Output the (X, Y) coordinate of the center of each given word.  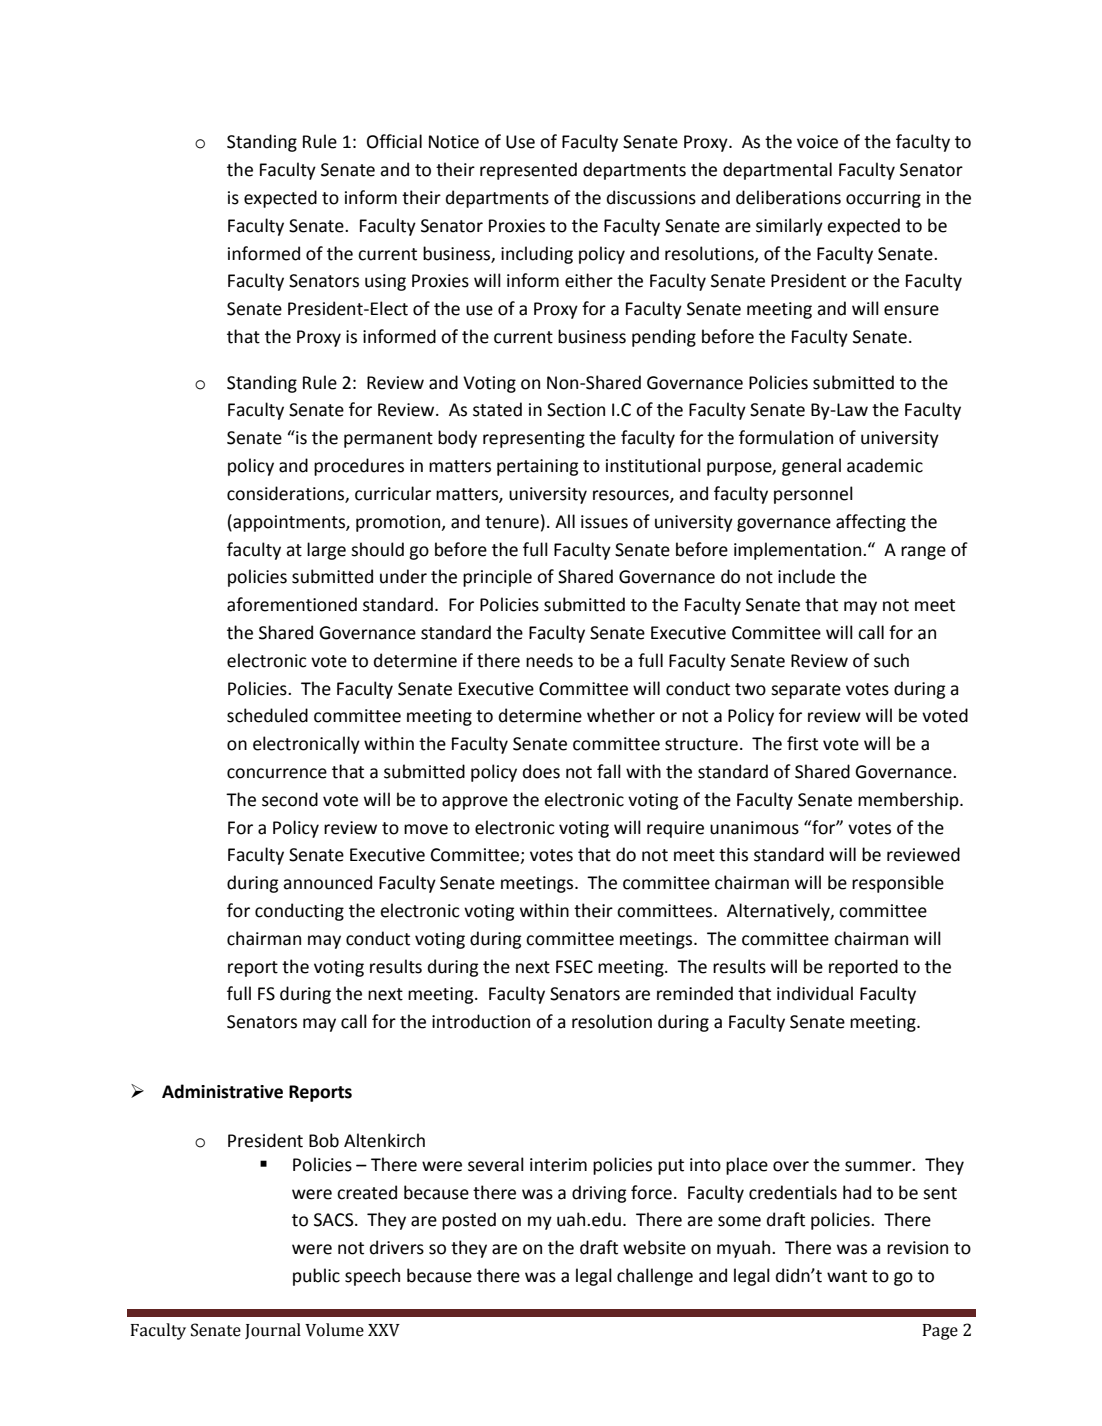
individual (815, 993)
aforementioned (292, 604)
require (675, 829)
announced (327, 882)
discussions (651, 197)
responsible (898, 884)
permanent (388, 440)
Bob (324, 1140)
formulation (786, 437)
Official (394, 141)
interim (558, 1165)
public (316, 1277)
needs (549, 660)
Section (576, 410)
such (891, 660)
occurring (883, 199)
